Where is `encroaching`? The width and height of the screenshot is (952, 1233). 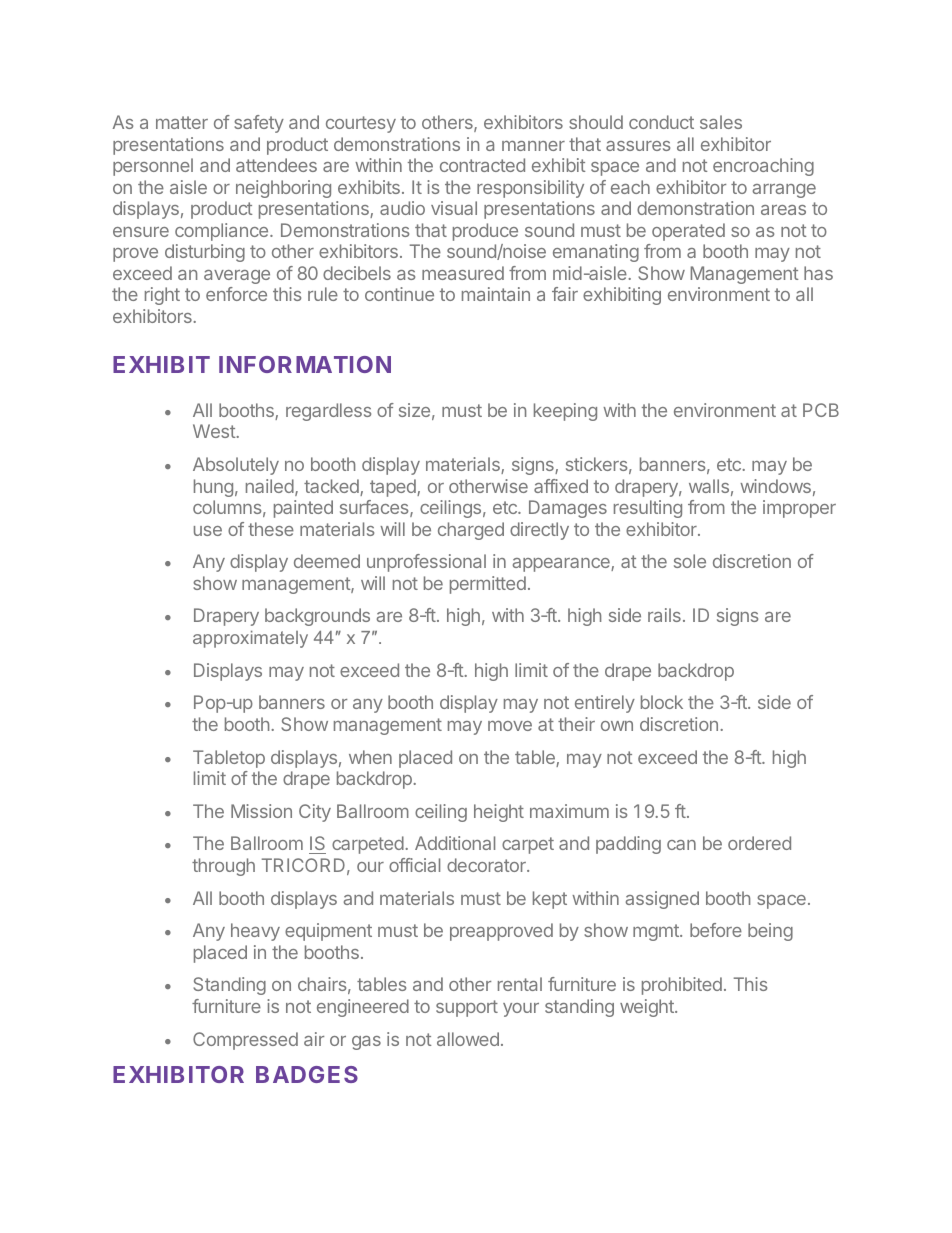 encroaching is located at coordinates (763, 167).
